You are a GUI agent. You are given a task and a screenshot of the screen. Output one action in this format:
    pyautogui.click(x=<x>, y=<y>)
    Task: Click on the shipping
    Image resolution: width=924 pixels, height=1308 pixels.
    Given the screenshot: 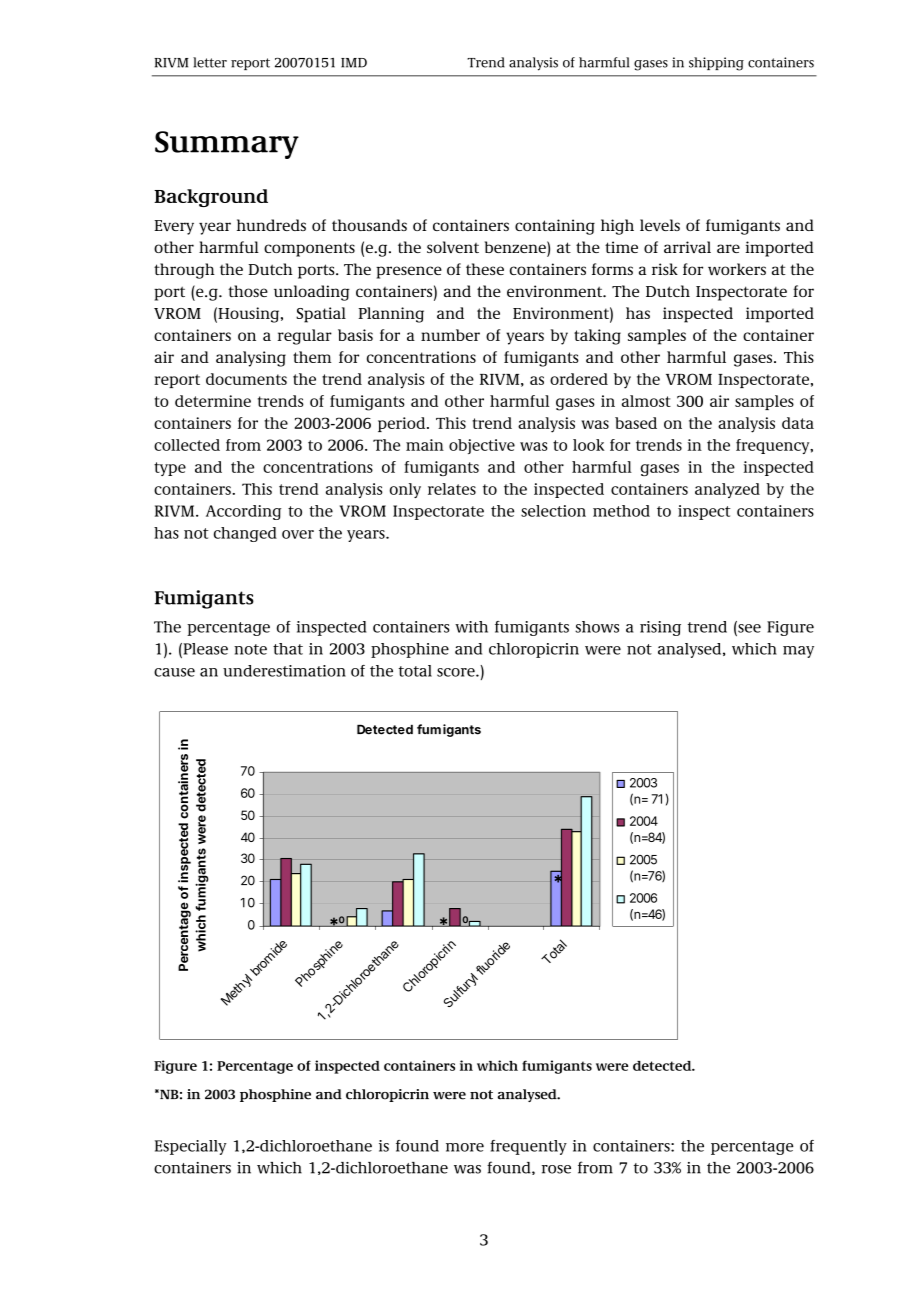 What is the action you would take?
    pyautogui.click(x=716, y=64)
